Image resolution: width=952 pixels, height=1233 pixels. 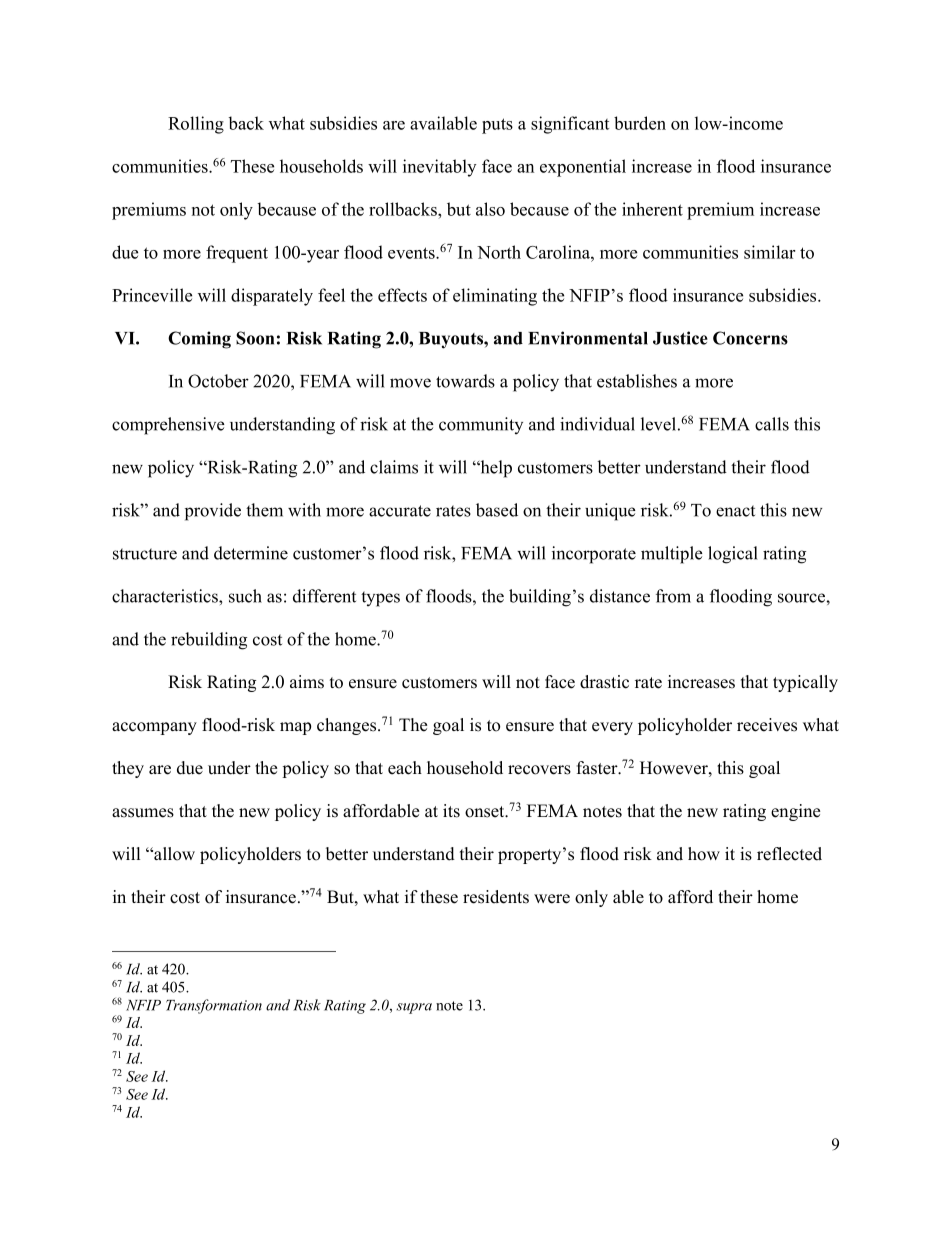 What do you see at coordinates (733, 555) in the screenshot?
I see `logical` at bounding box center [733, 555].
